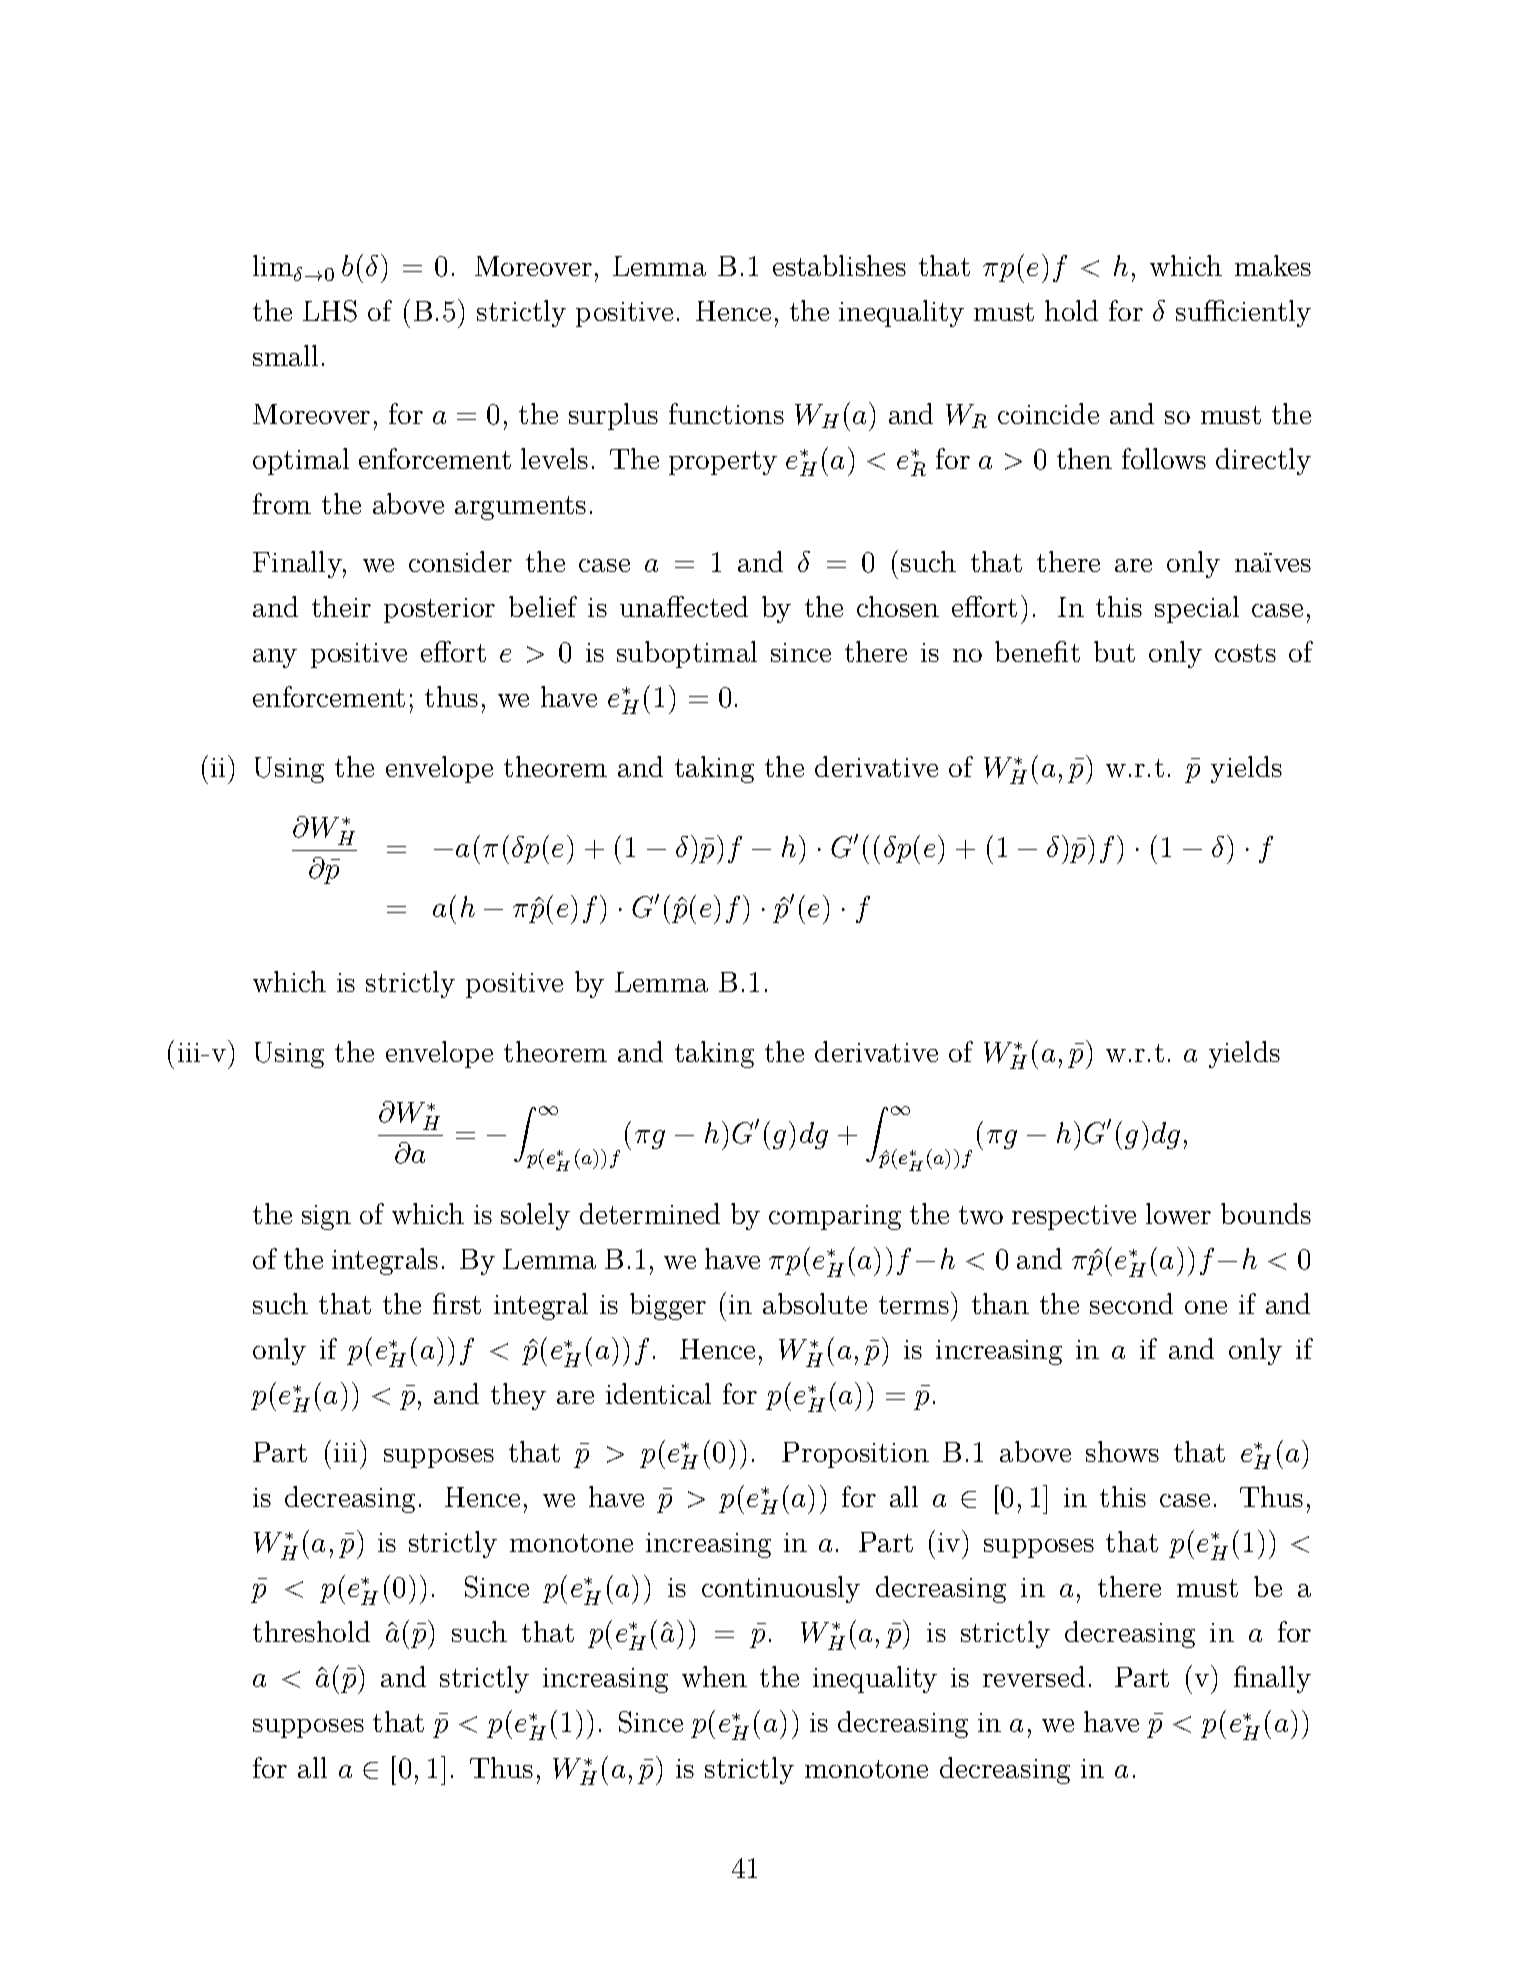 The image size is (1528, 1977). Describe the element at coordinates (839, 265) in the document. I see `establishes` at that location.
